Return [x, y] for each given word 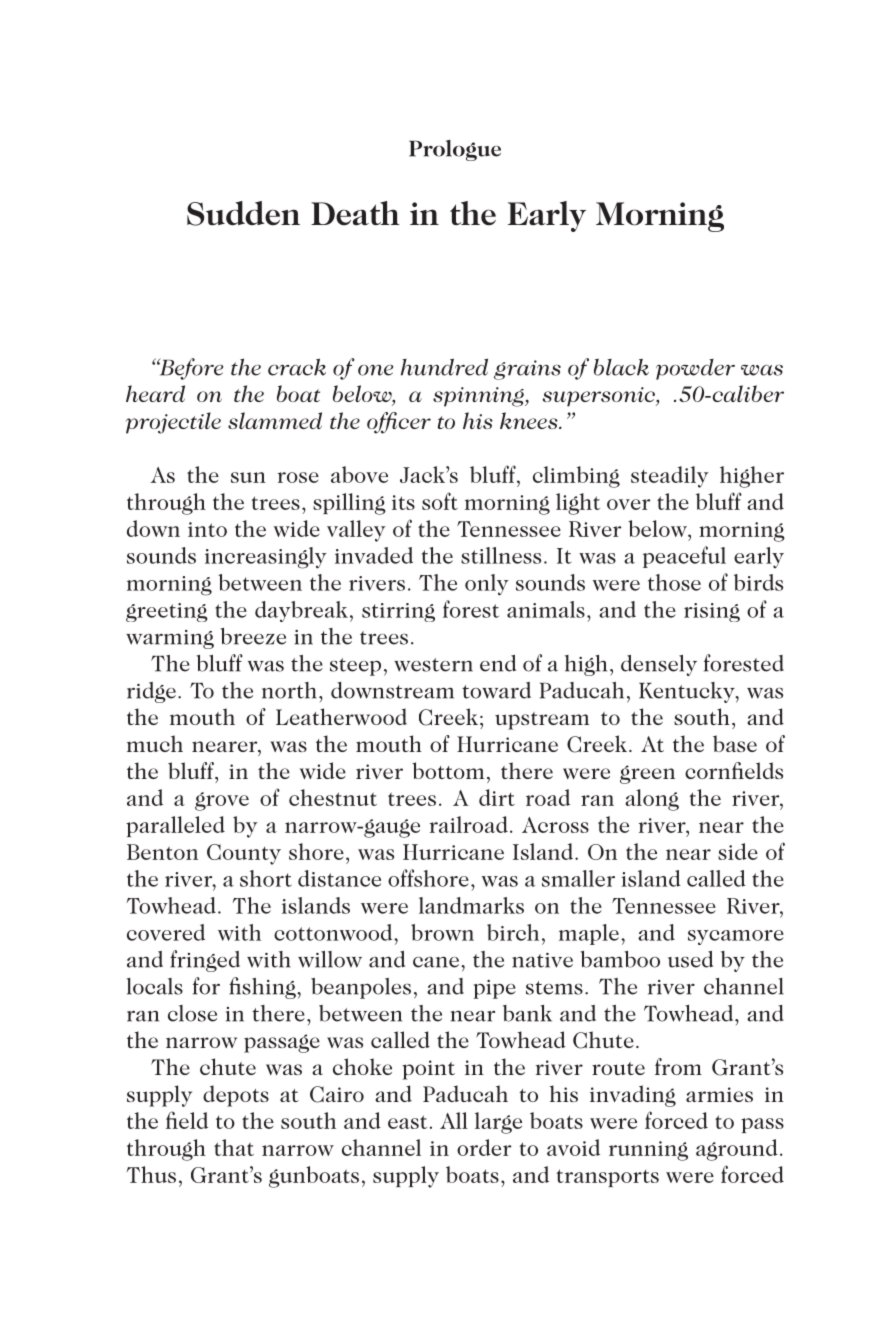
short [266, 878]
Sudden [243, 213]
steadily [670, 477]
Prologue [455, 150]
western [433, 665]
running [648, 1151]
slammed [275, 420]
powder [695, 369]
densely [659, 665]
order [484, 1147]
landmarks [471, 905]
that [234, 1147]
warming [170, 639]
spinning [479, 397]
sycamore [736, 937]
